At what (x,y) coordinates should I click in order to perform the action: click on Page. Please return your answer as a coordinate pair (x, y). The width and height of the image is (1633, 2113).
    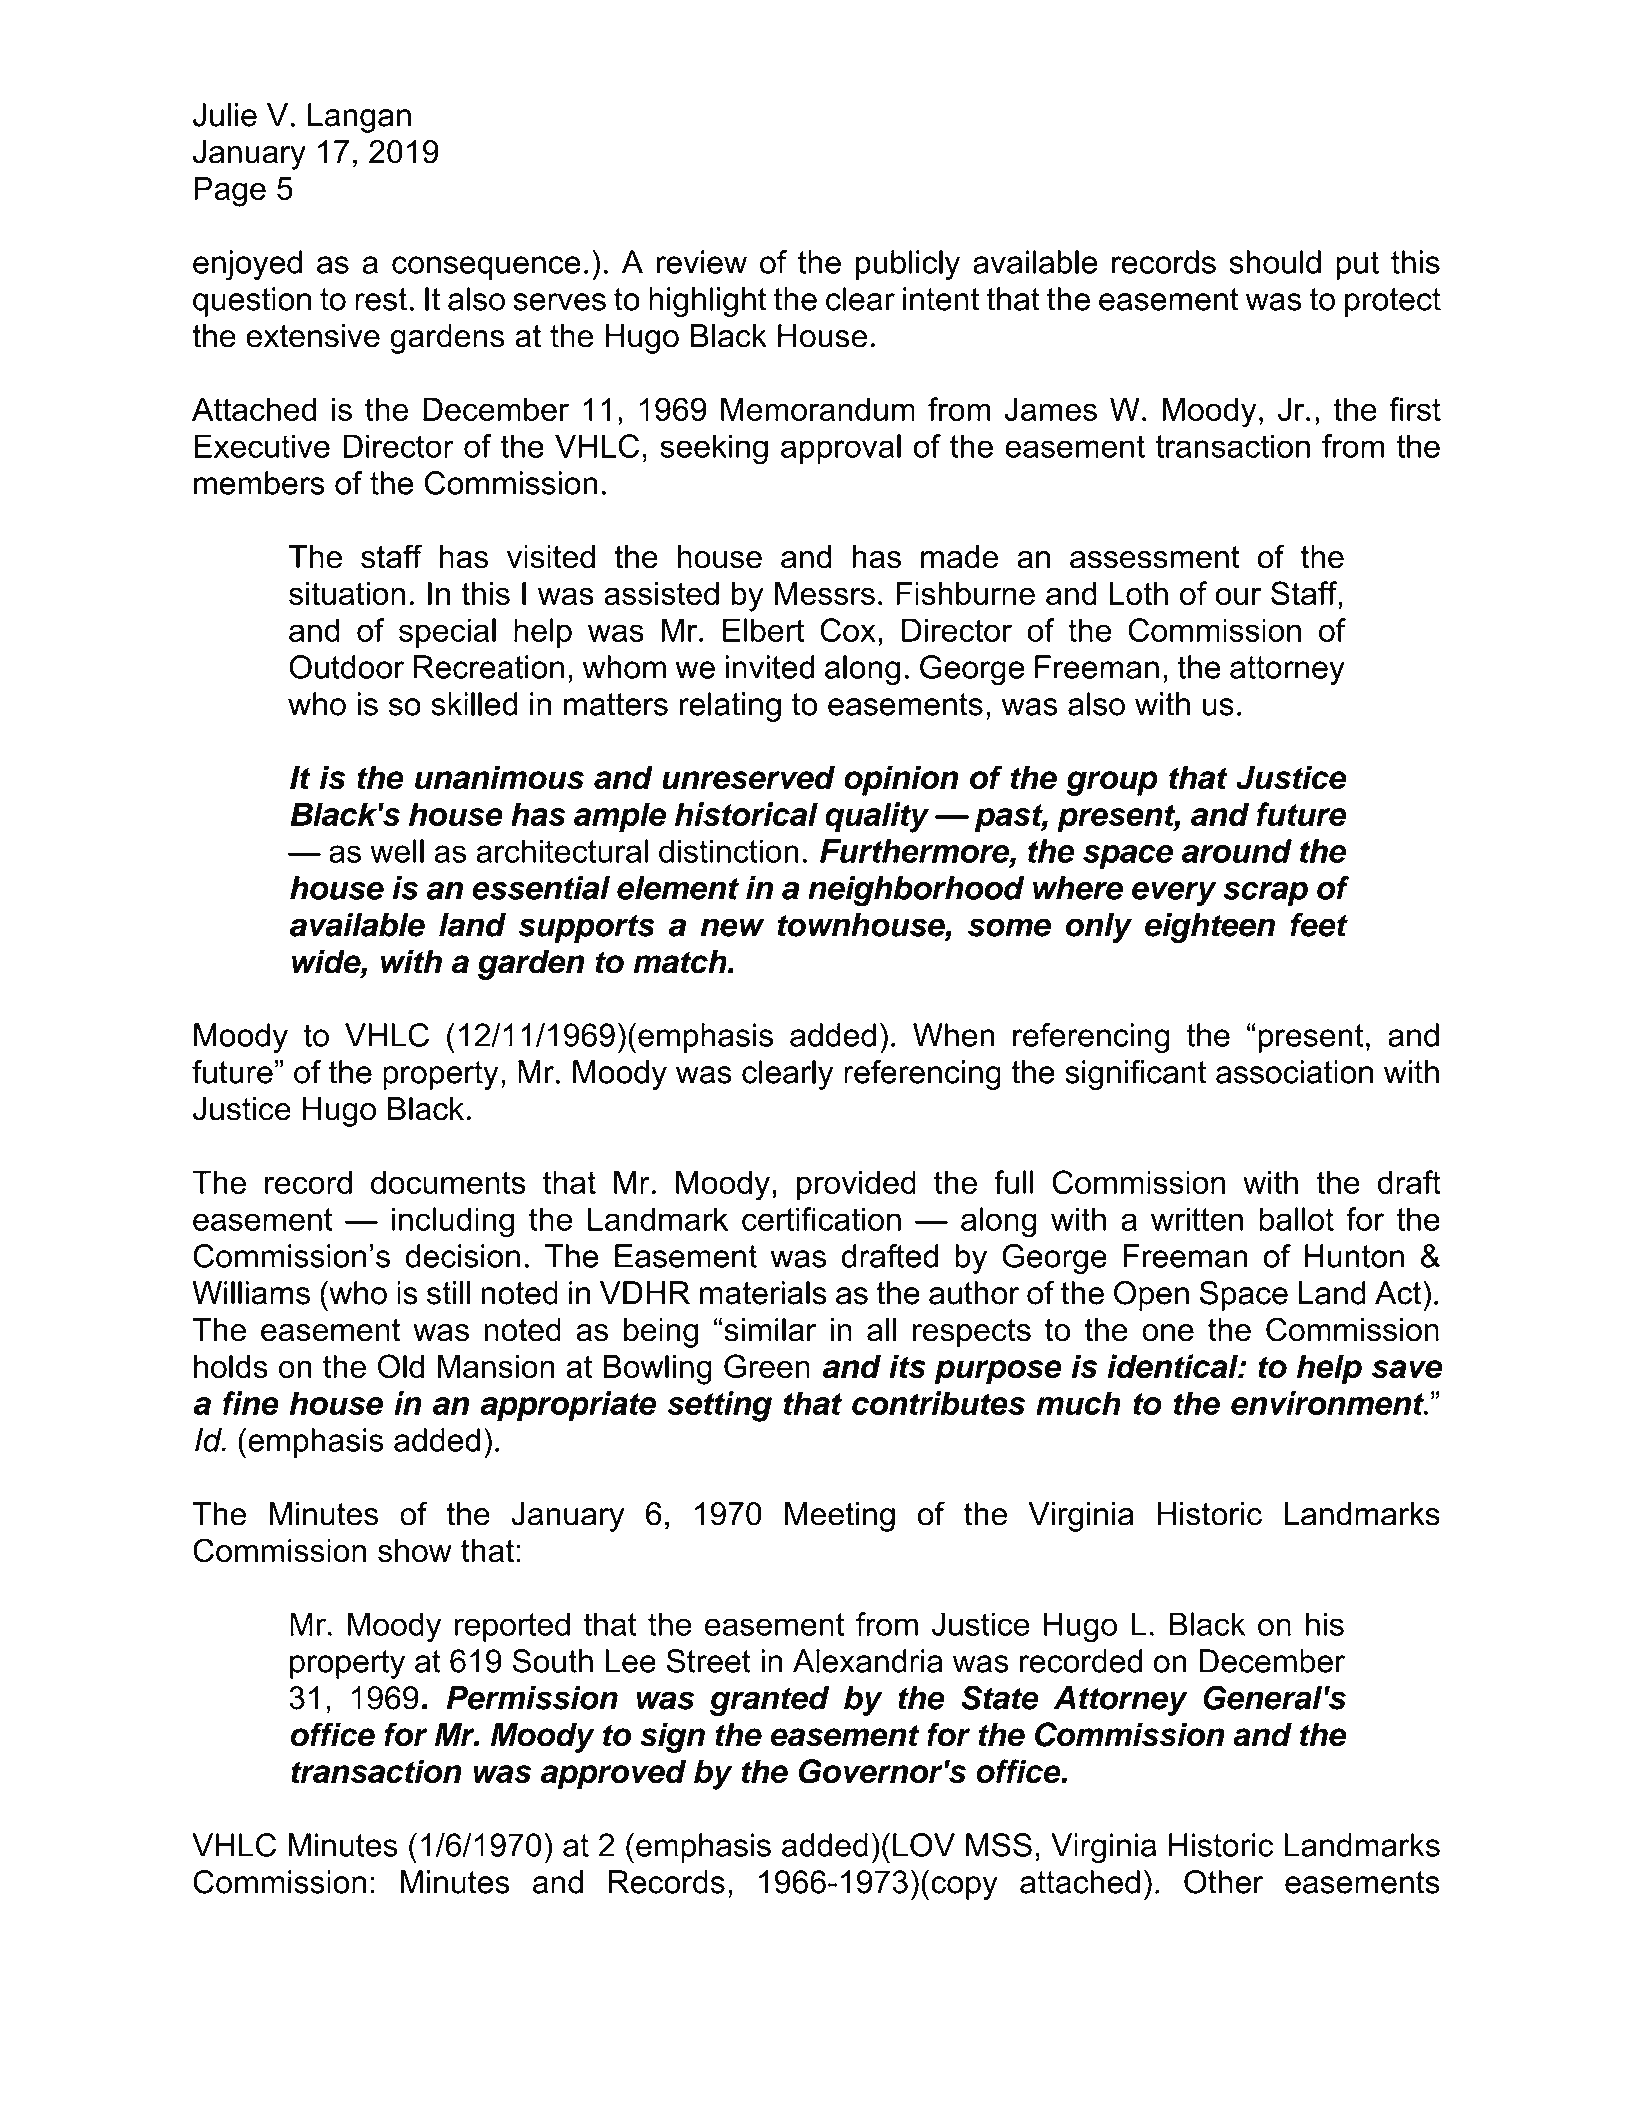
    Looking at the image, I should click on (230, 192).
